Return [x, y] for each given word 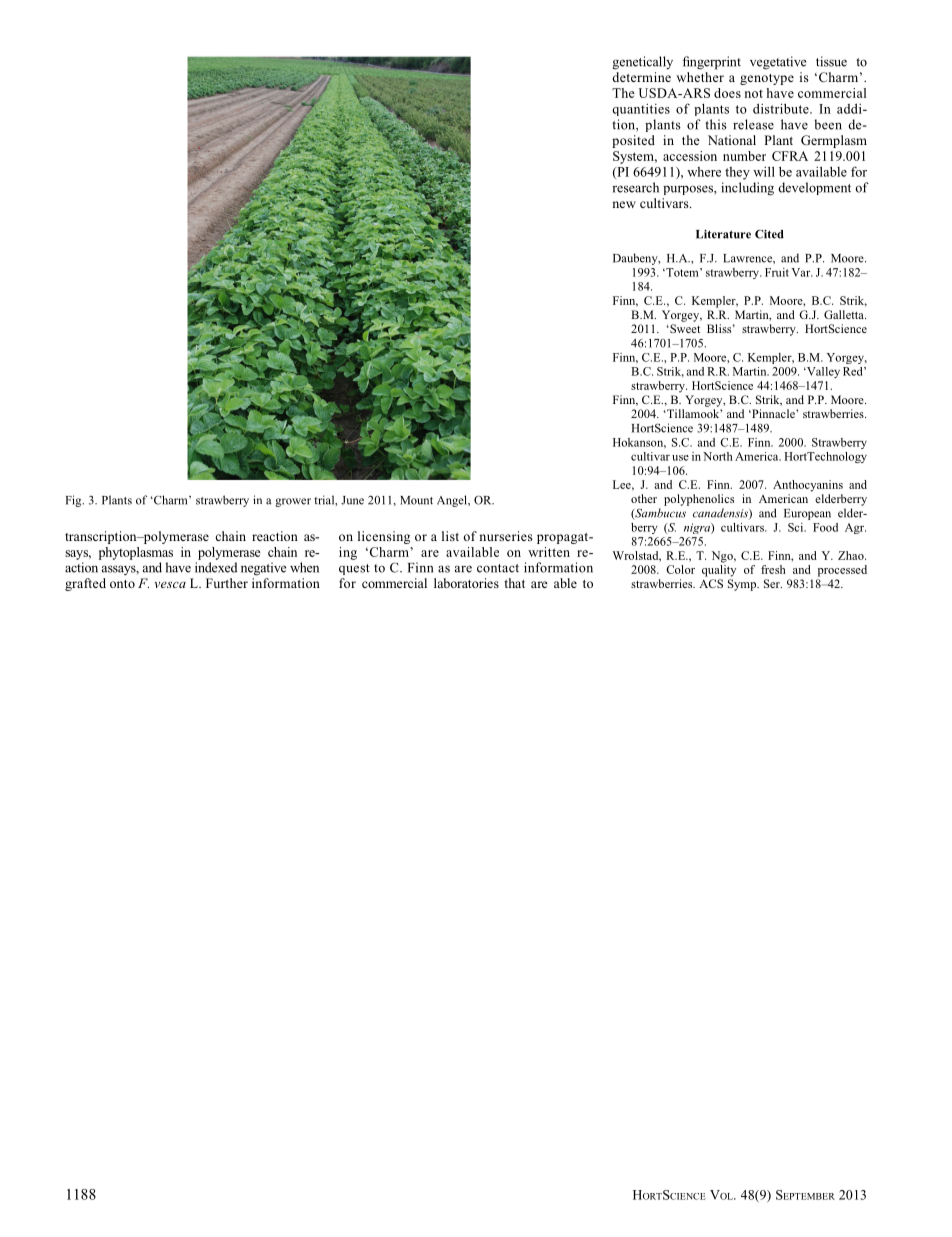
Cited [769, 234]
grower [293, 502]
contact [498, 568]
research [635, 187]
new [624, 204]
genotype [767, 79]
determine [641, 77]
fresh [773, 569]
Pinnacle [773, 413]
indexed [216, 567]
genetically [643, 63]
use [680, 458]
